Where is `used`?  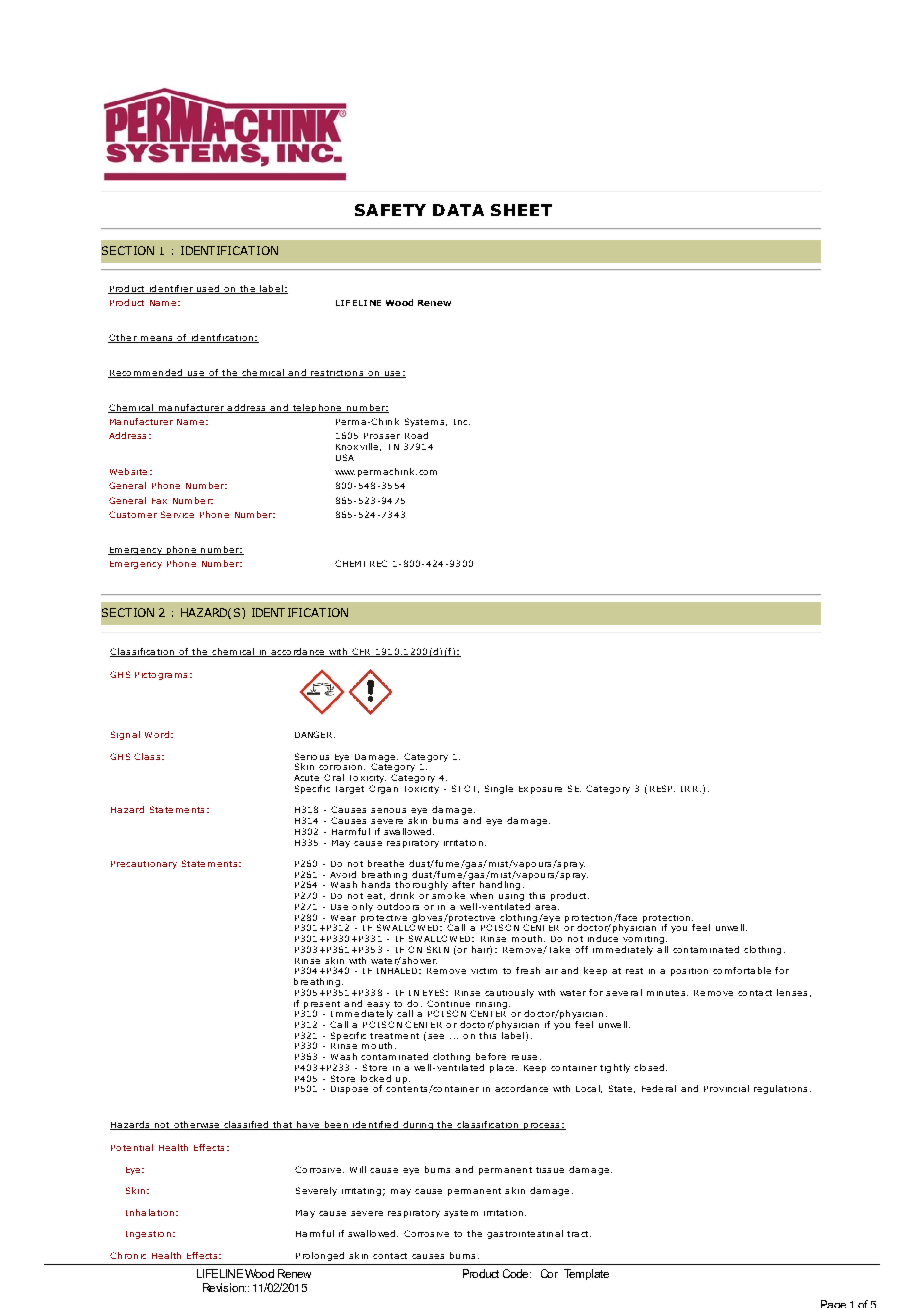 used is located at coordinates (207, 289).
